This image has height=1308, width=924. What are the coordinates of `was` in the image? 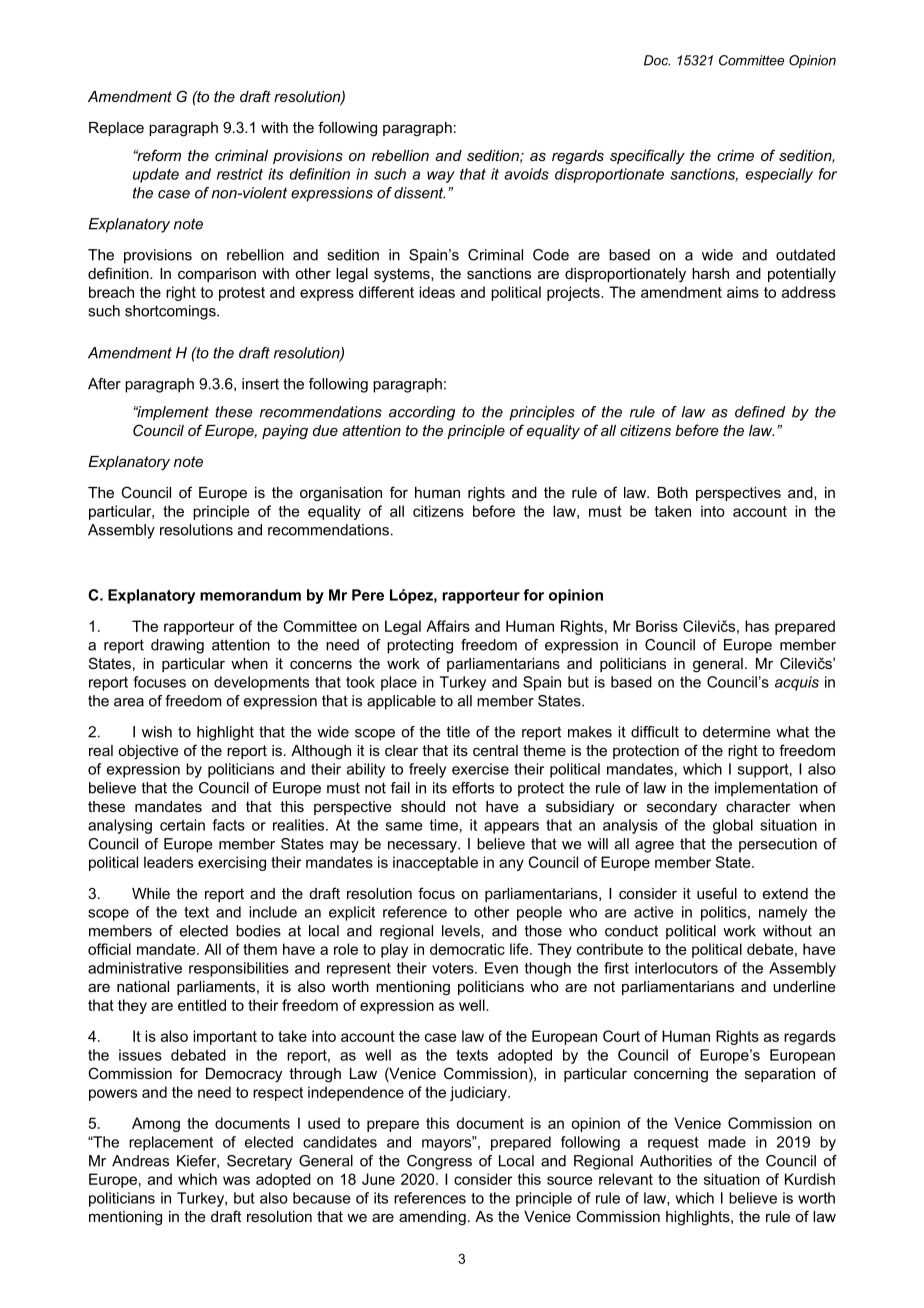 It's located at (236, 1180).
